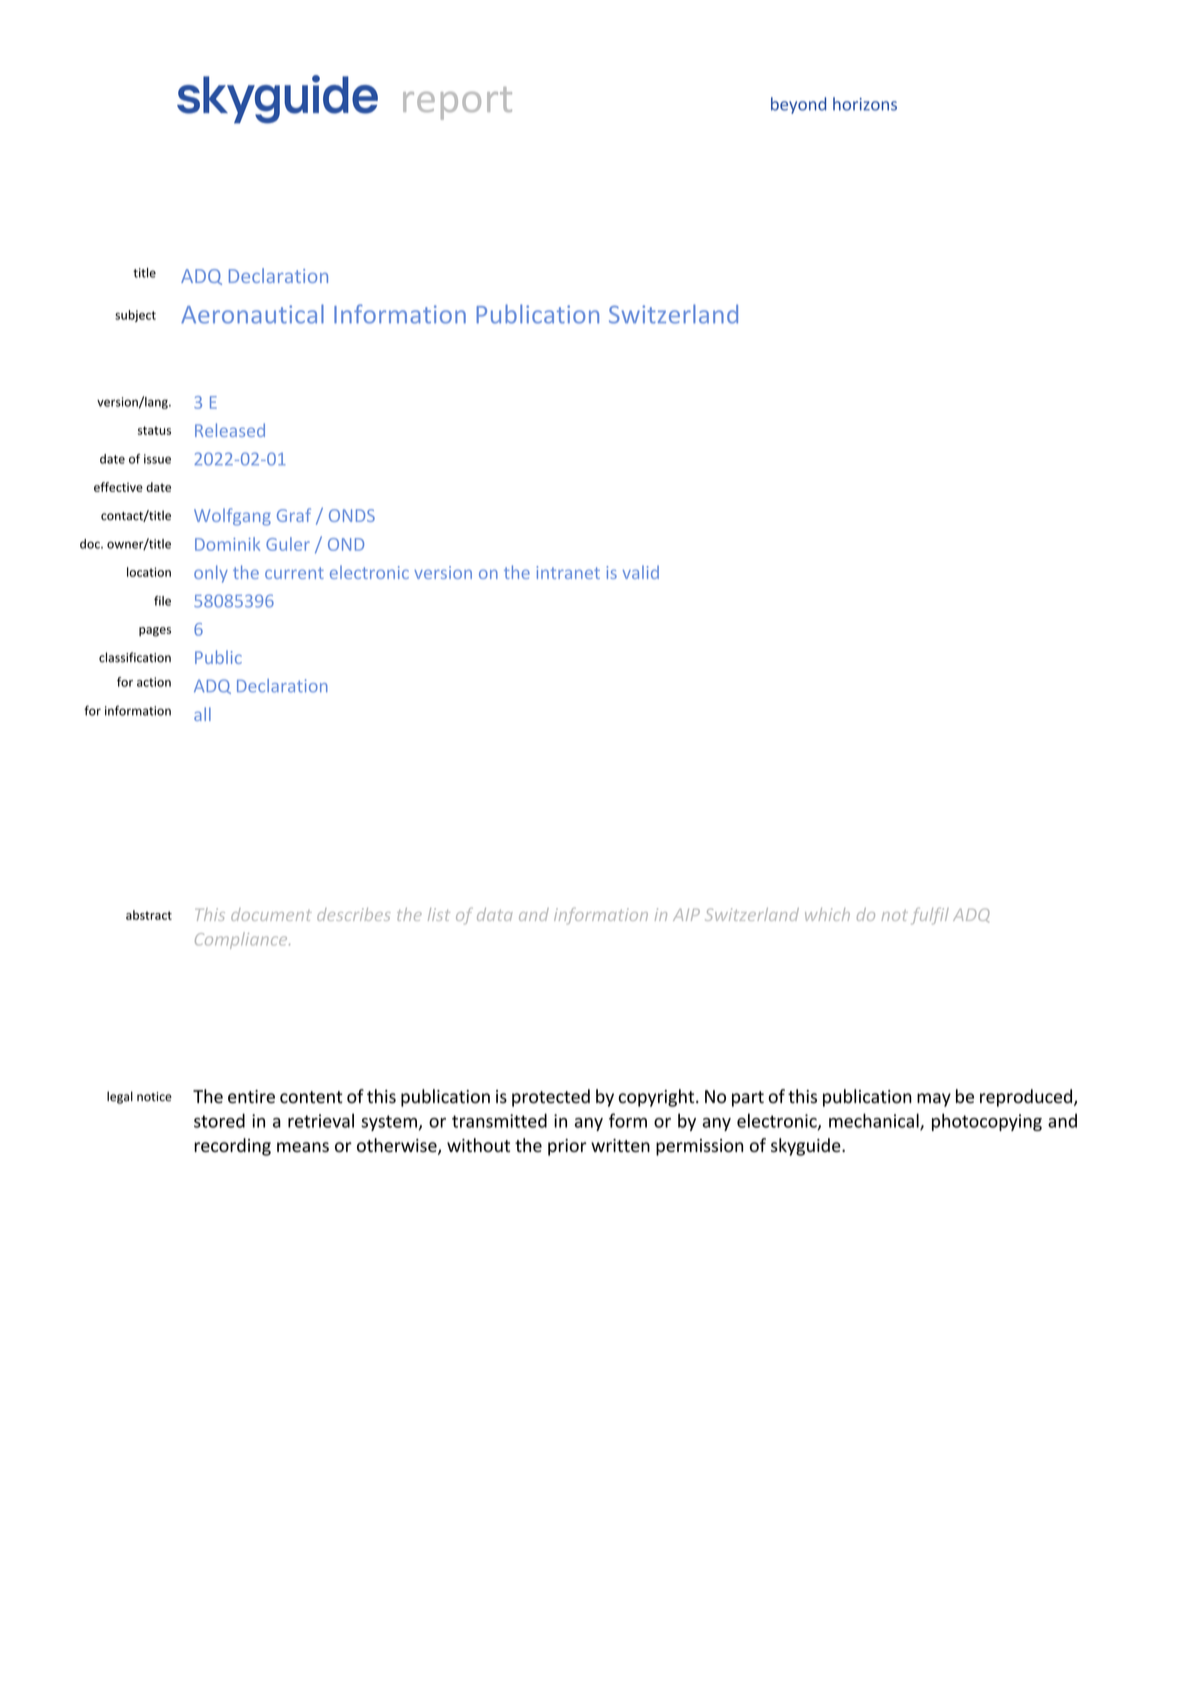  What do you see at coordinates (219, 1120) in the document?
I see `stored` at bounding box center [219, 1120].
